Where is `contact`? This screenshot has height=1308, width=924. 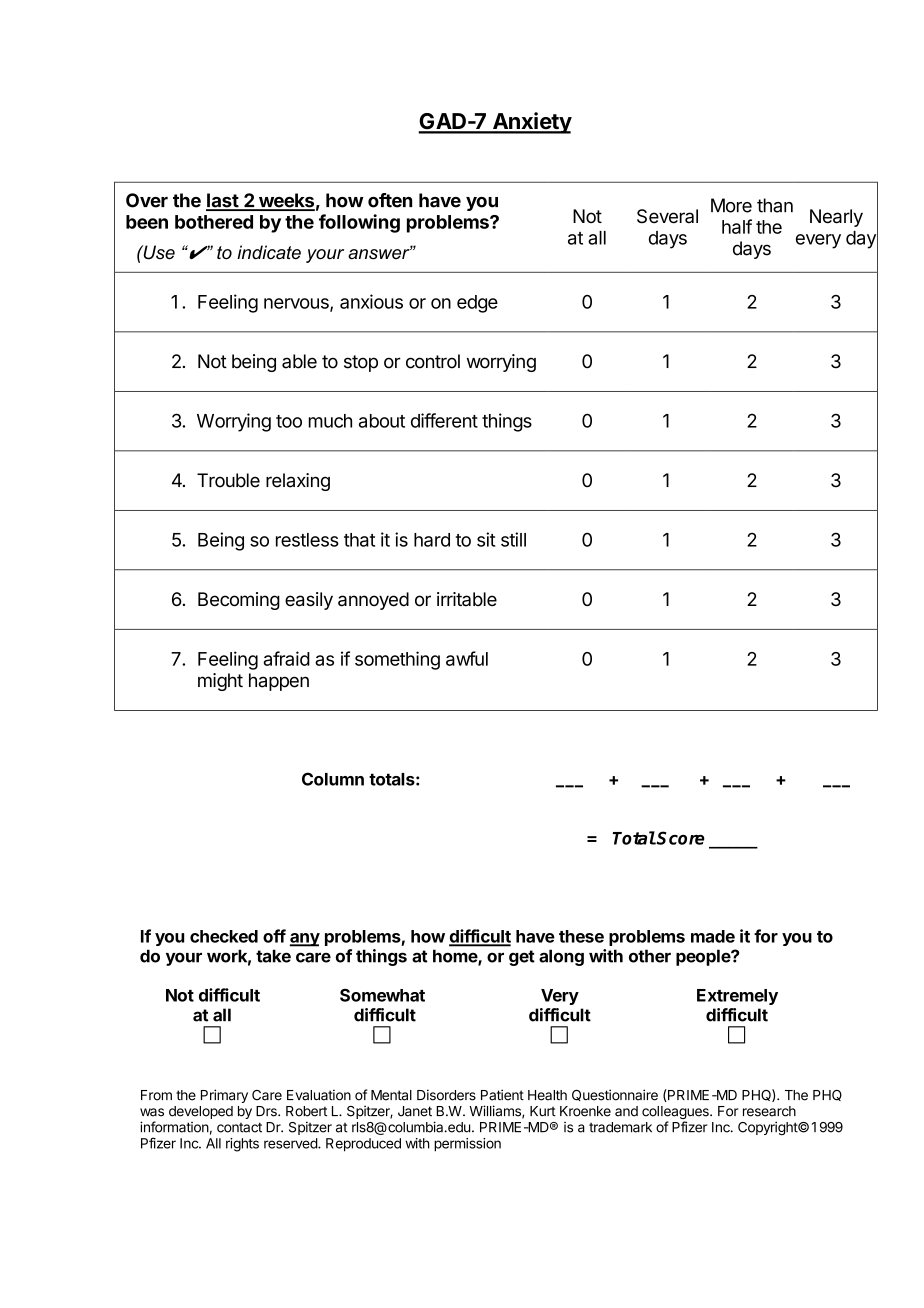 contact is located at coordinates (239, 1127).
